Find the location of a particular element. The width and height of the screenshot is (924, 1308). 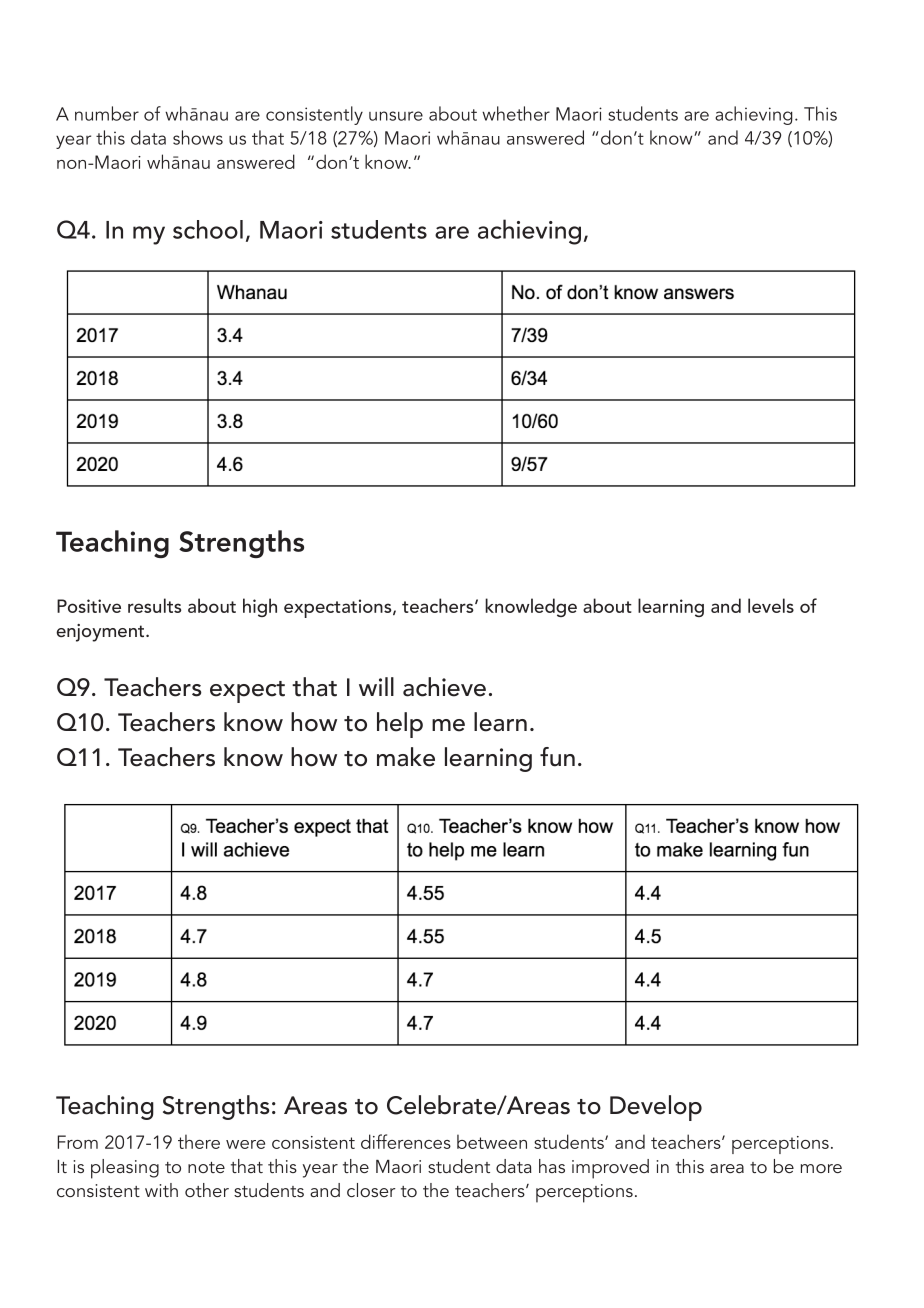

whether is located at coordinates (516, 113).
